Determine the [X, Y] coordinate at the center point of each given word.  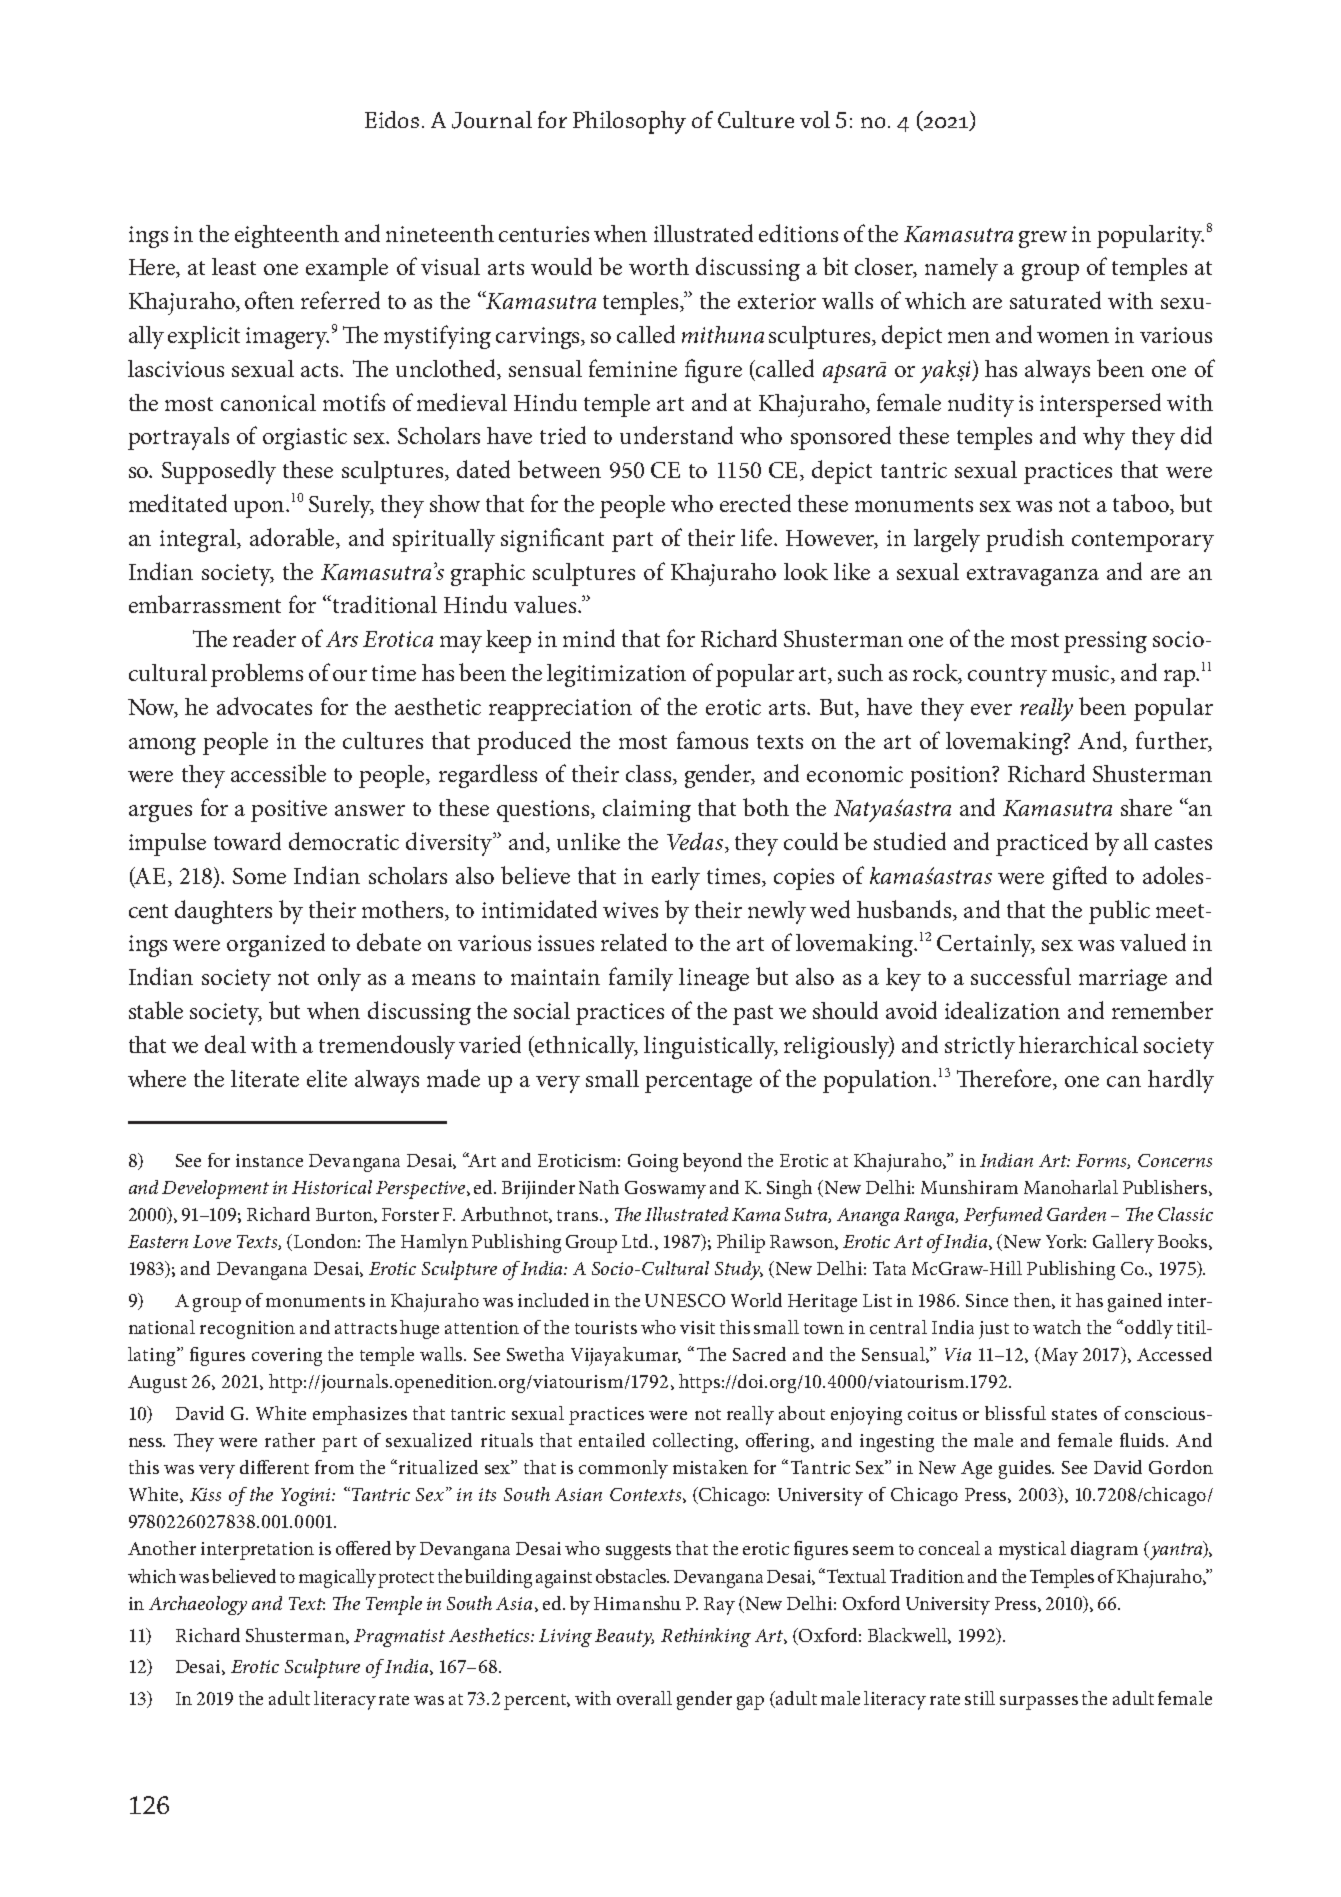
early [676, 878]
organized [276, 945]
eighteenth [287, 236]
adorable [293, 538]
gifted [1080, 878]
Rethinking [706, 1637]
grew [1043, 239]
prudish [1025, 540]
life [758, 537]
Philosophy [629, 122]
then [1033, 1301]
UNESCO [685, 1300]
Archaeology [198, 1605]
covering [287, 1357]
